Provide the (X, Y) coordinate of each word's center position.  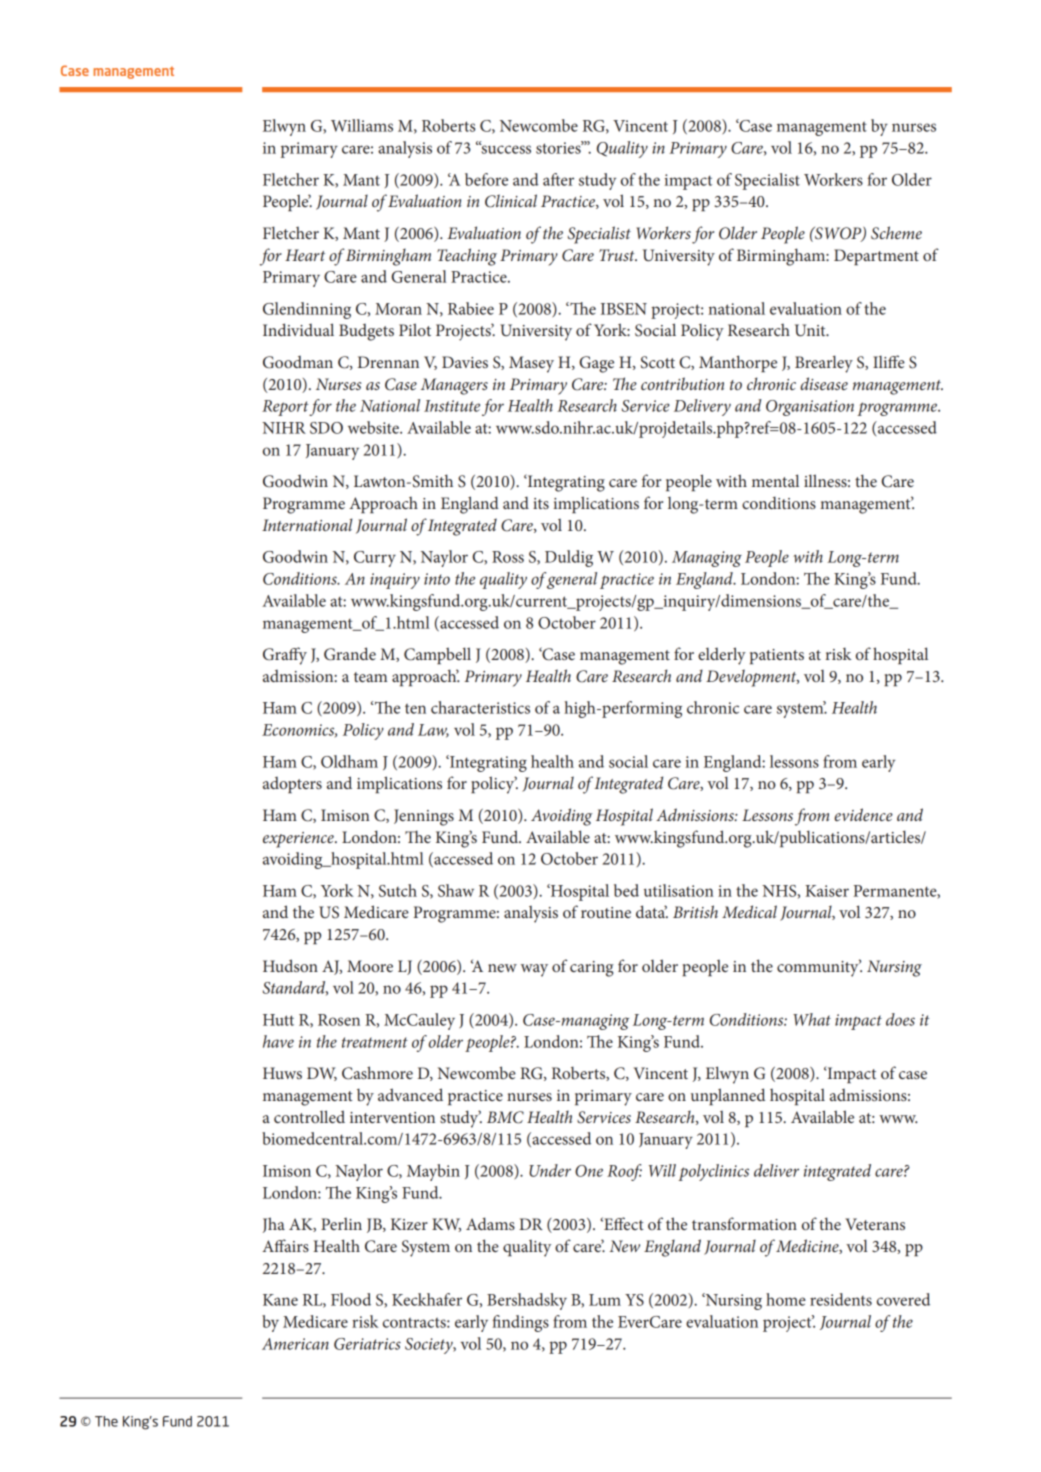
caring (592, 969)
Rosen (339, 1020)
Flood (351, 1299)
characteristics (480, 707)
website (374, 427)
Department (876, 257)
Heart (305, 255)
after (558, 179)
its (541, 503)
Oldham (349, 761)
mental (775, 480)
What (812, 1019)
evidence (863, 814)
